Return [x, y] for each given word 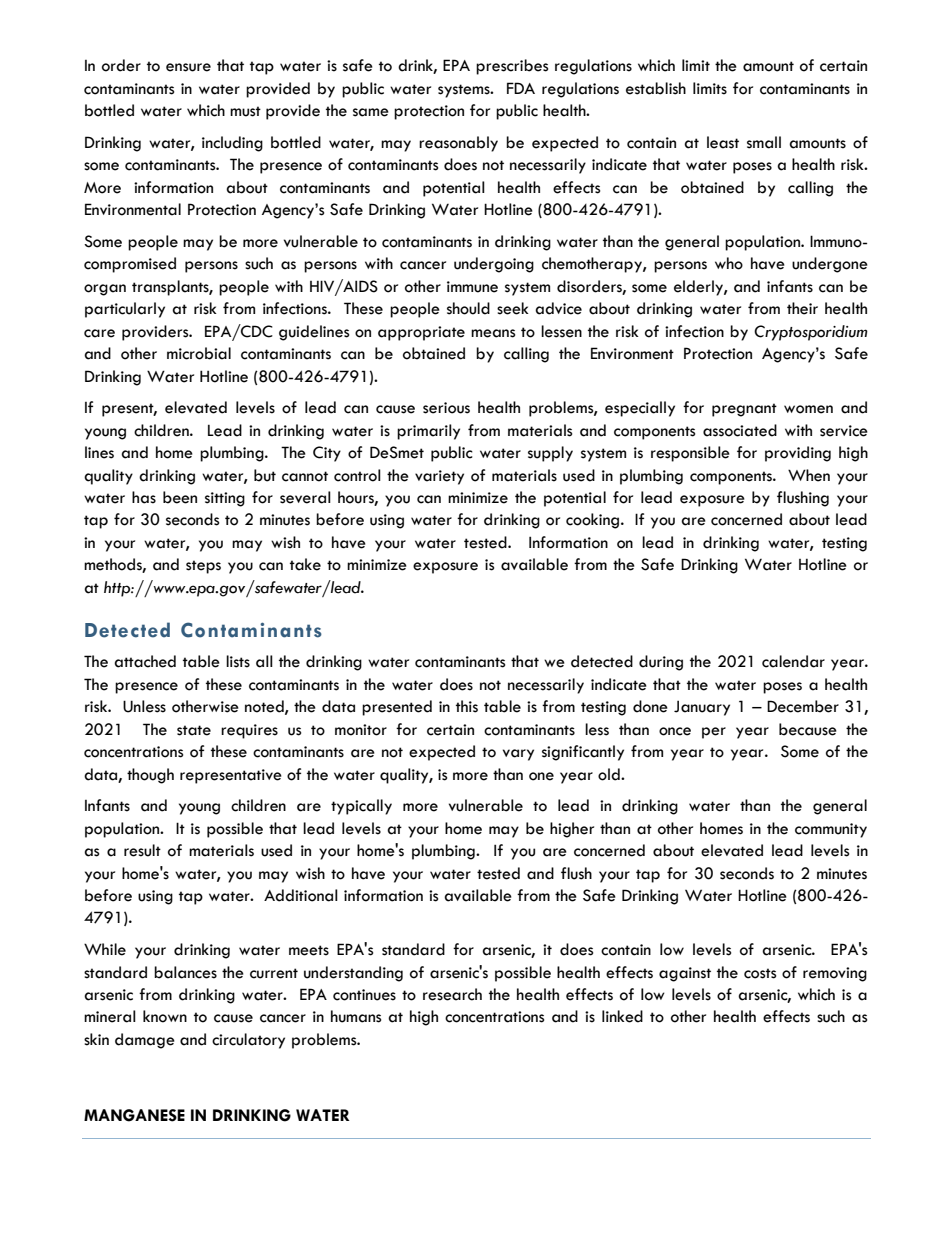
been [180, 497]
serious [446, 408]
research [452, 994]
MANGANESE [134, 1115]
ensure [188, 67]
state [194, 730]
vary [518, 755]
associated [740, 430]
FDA [521, 88]
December [803, 706]
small [764, 142]
